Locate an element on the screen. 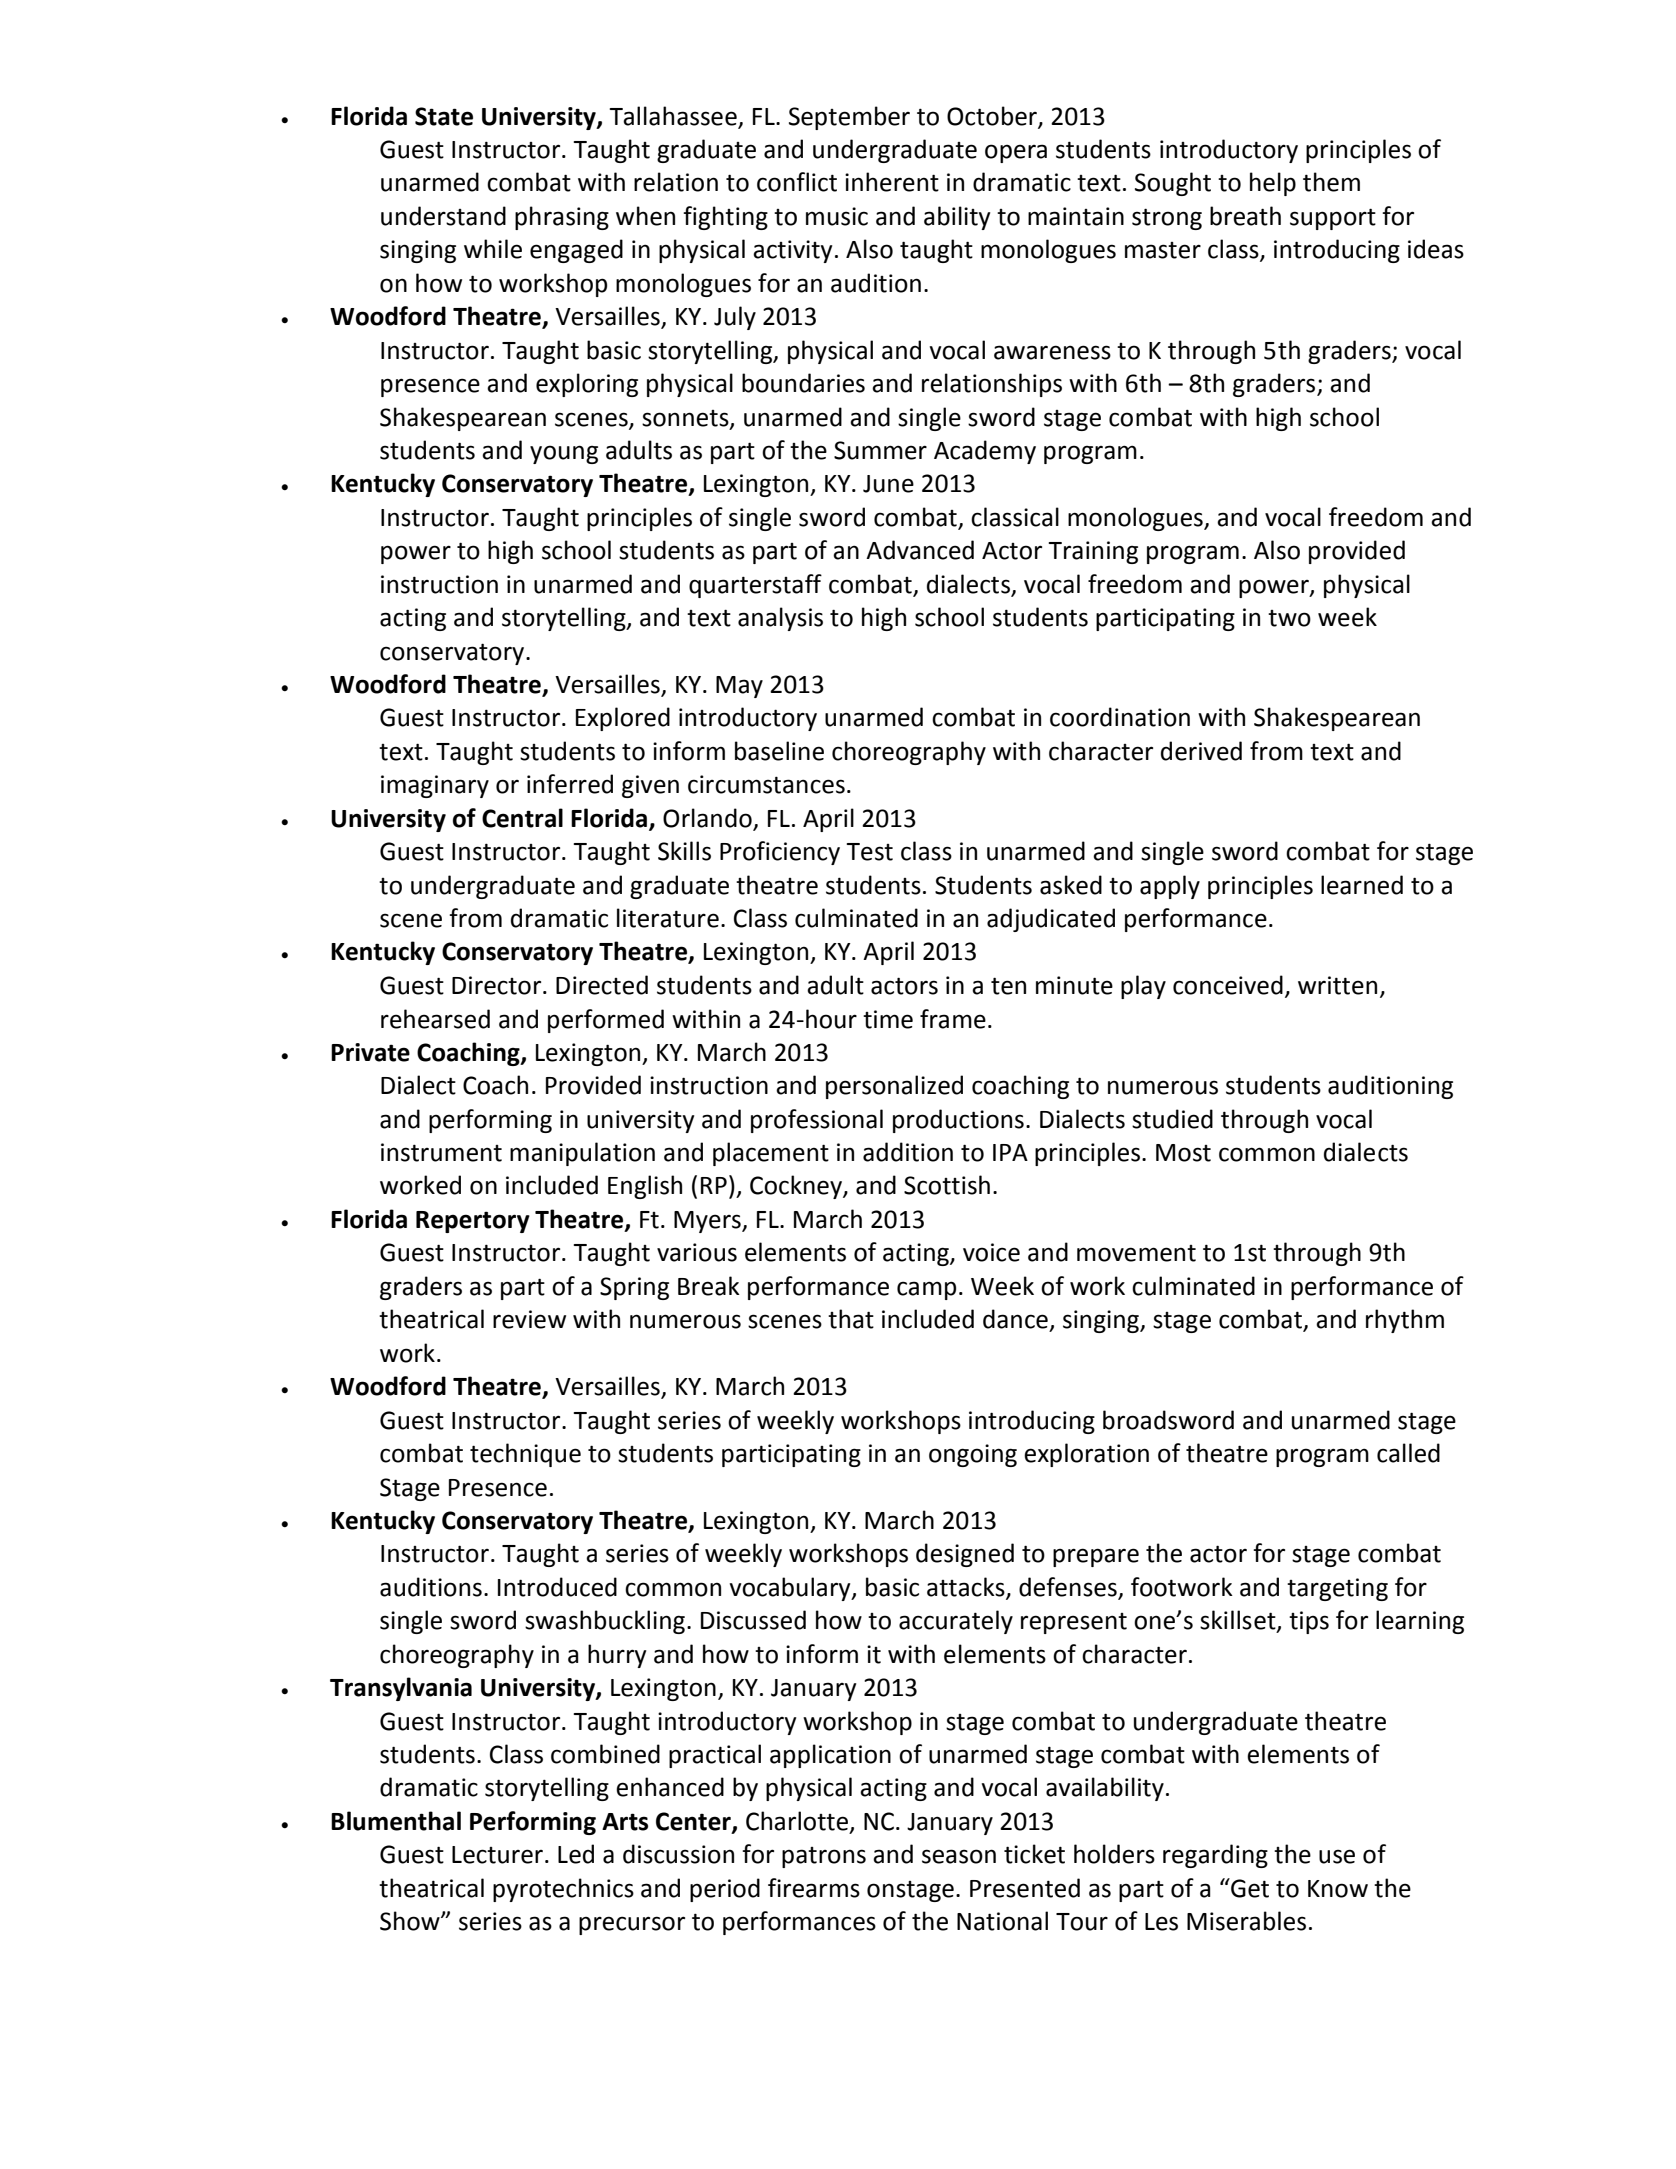 The width and height of the screenshot is (1676, 2169). Lecturer is located at coordinates (497, 1855).
